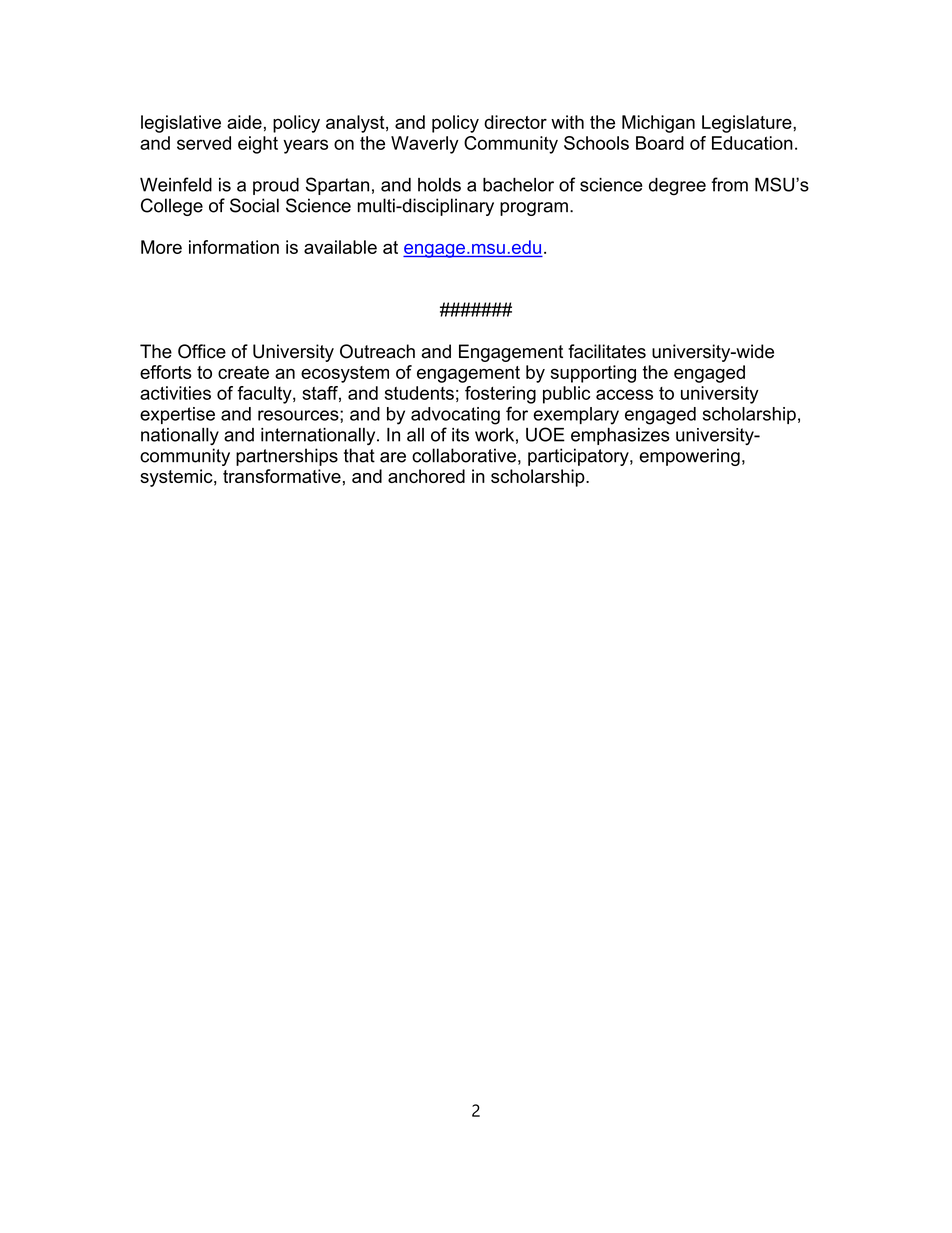 This screenshot has width=952, height=1233. I want to click on Waverly, so click(425, 145).
